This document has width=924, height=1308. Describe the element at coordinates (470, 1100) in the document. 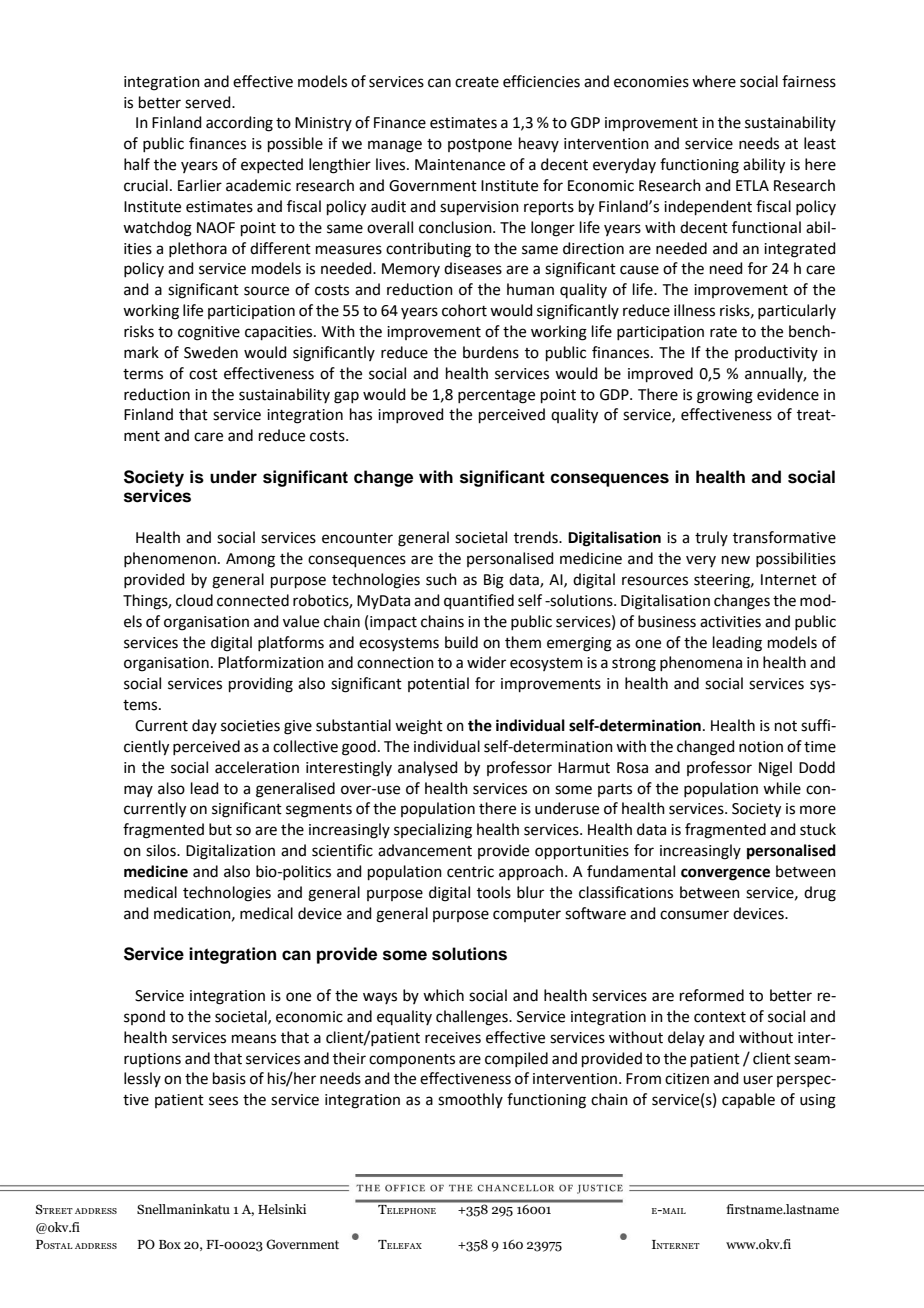

I see `smoothly` at that location.
